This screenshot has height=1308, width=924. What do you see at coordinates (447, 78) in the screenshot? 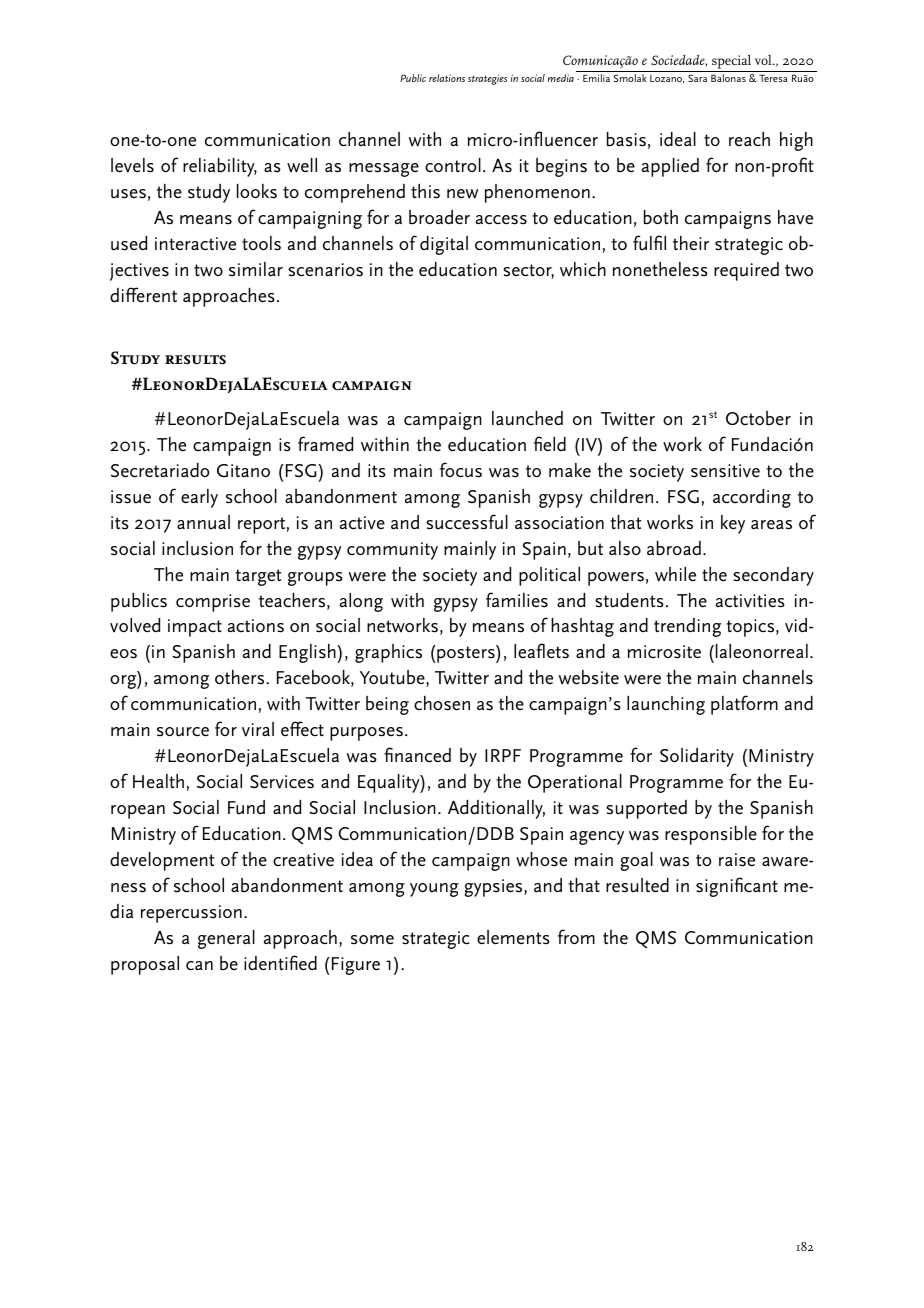
I see `relations` at bounding box center [447, 78].
